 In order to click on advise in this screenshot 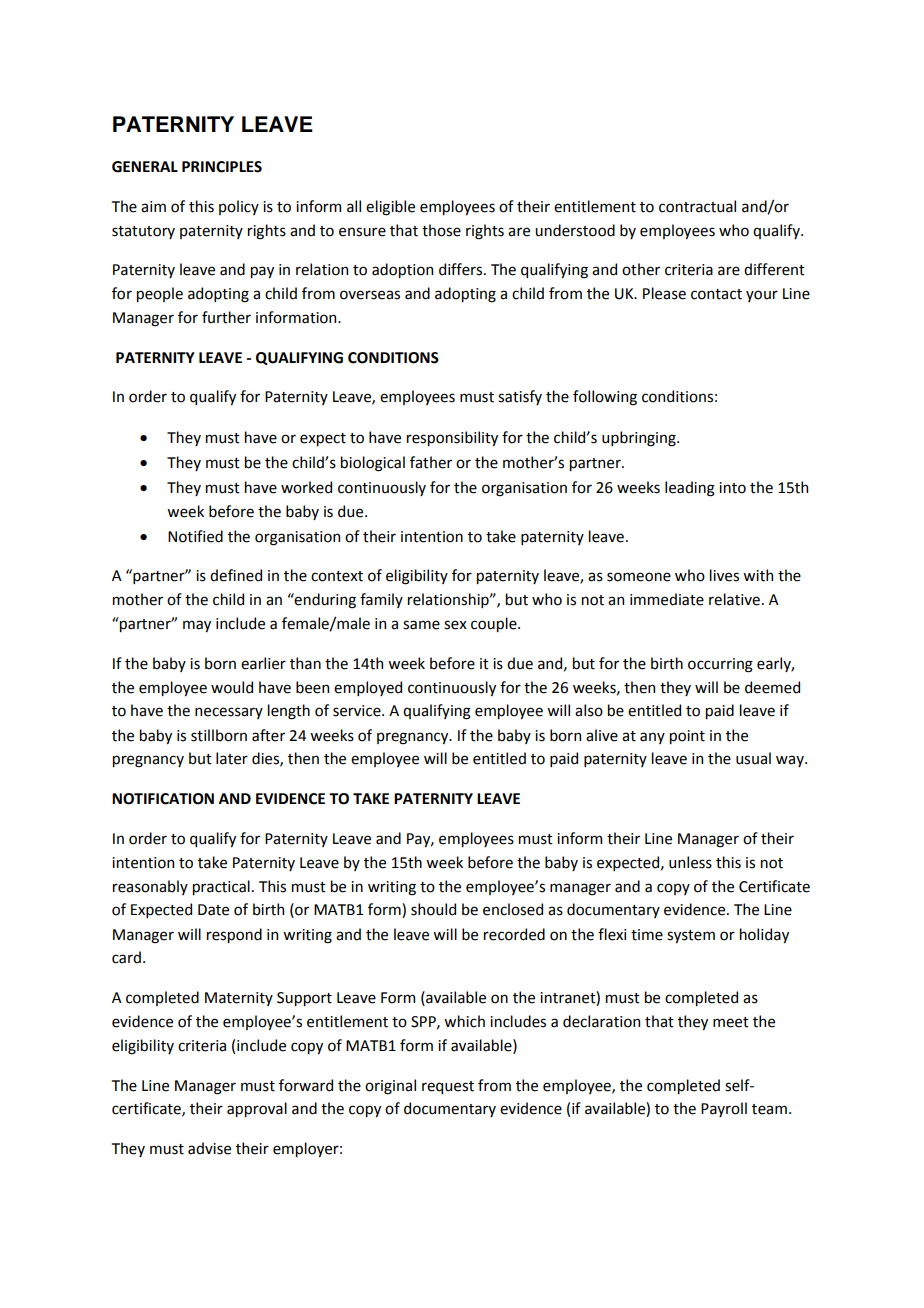, I will do `click(209, 1148)`.
